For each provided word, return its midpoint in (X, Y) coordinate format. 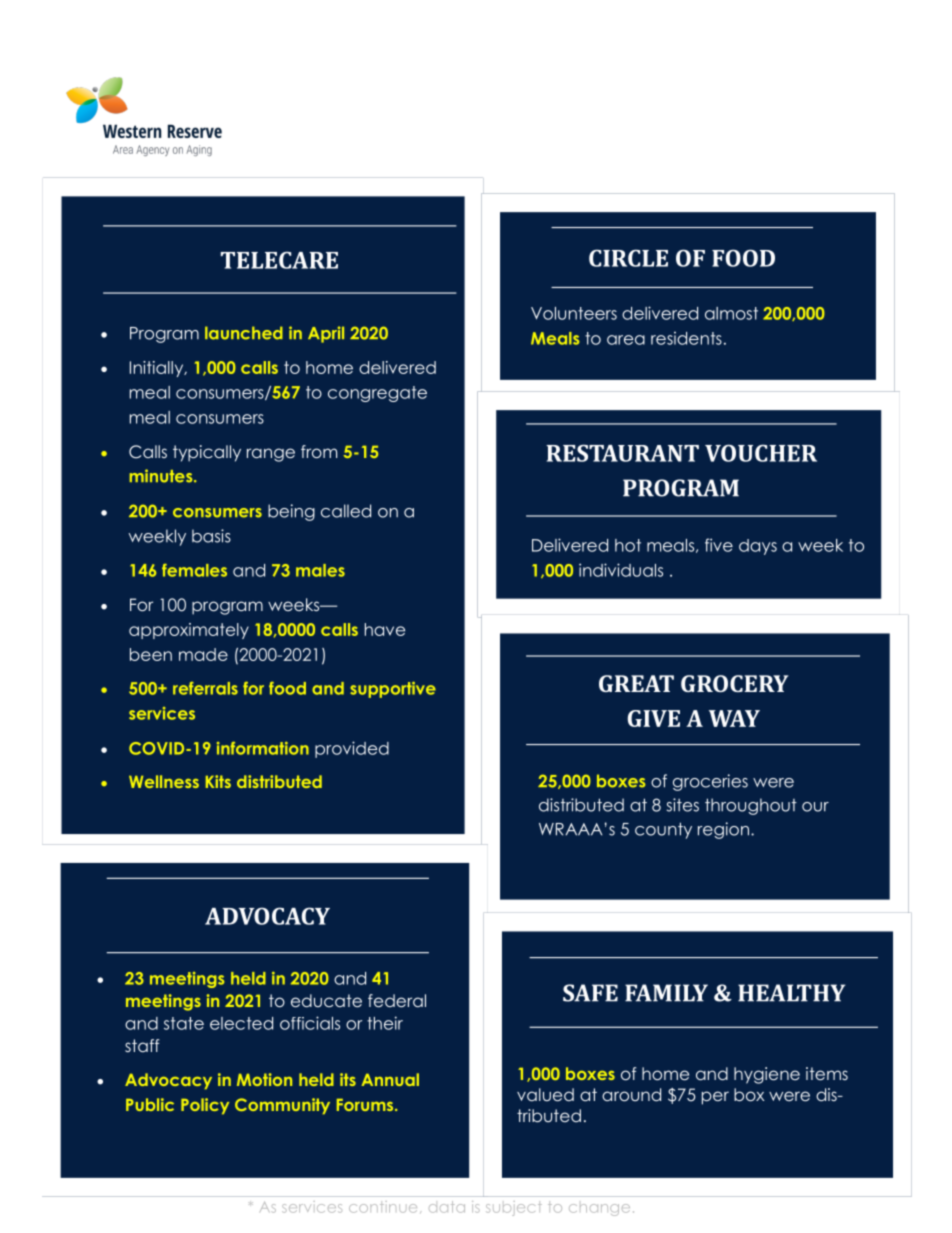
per (715, 1098)
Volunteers (574, 313)
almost (731, 313)
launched (244, 333)
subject (514, 1208)
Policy (205, 1106)
